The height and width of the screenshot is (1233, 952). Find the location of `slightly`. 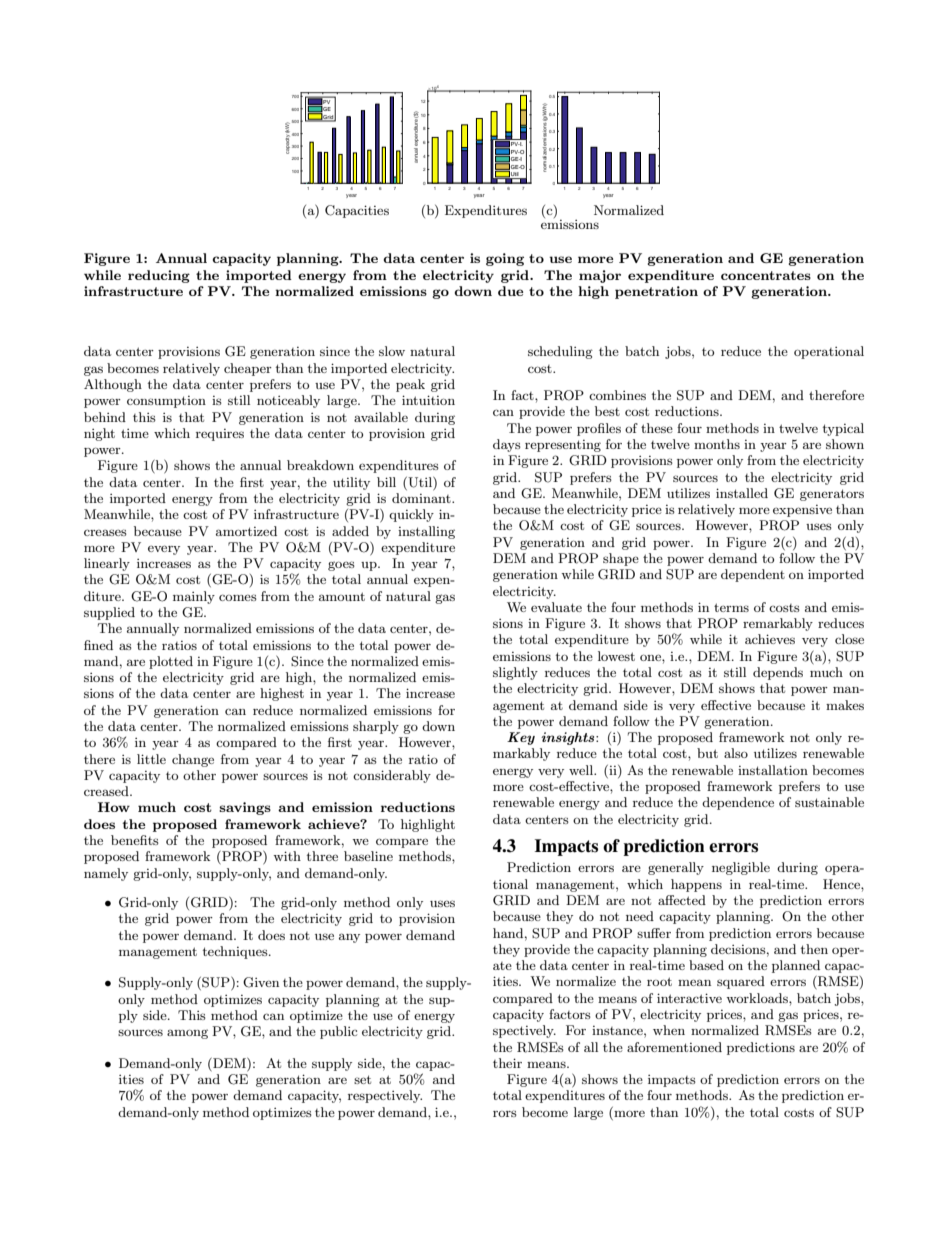

slightly is located at coordinates (515, 673).
